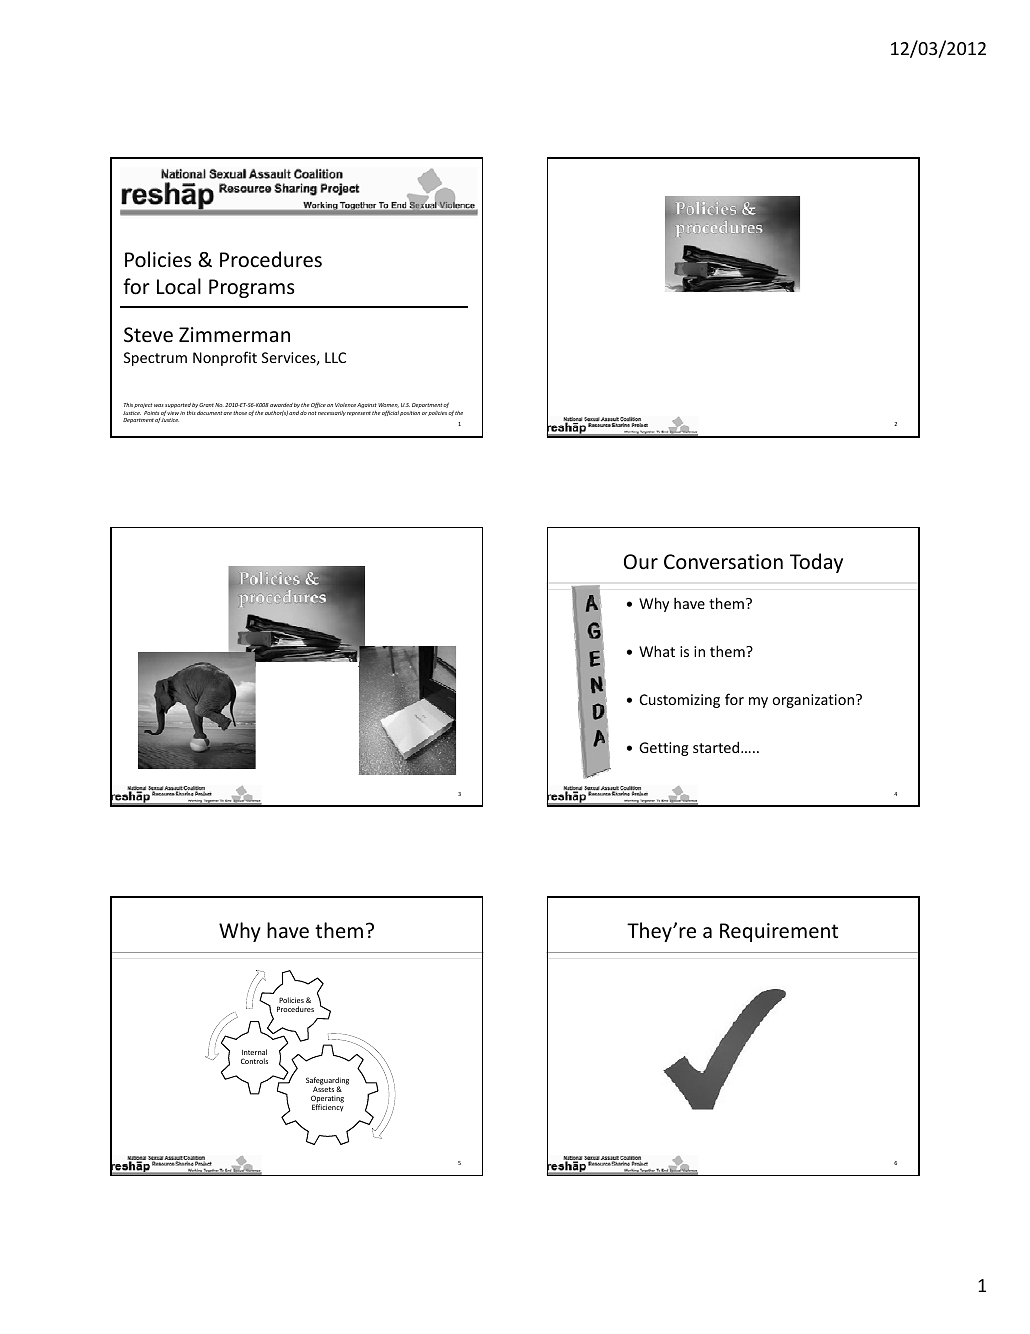 This screenshot has height=1334, width=1030. What do you see at coordinates (663, 749) in the screenshot?
I see `Getting` at bounding box center [663, 749].
